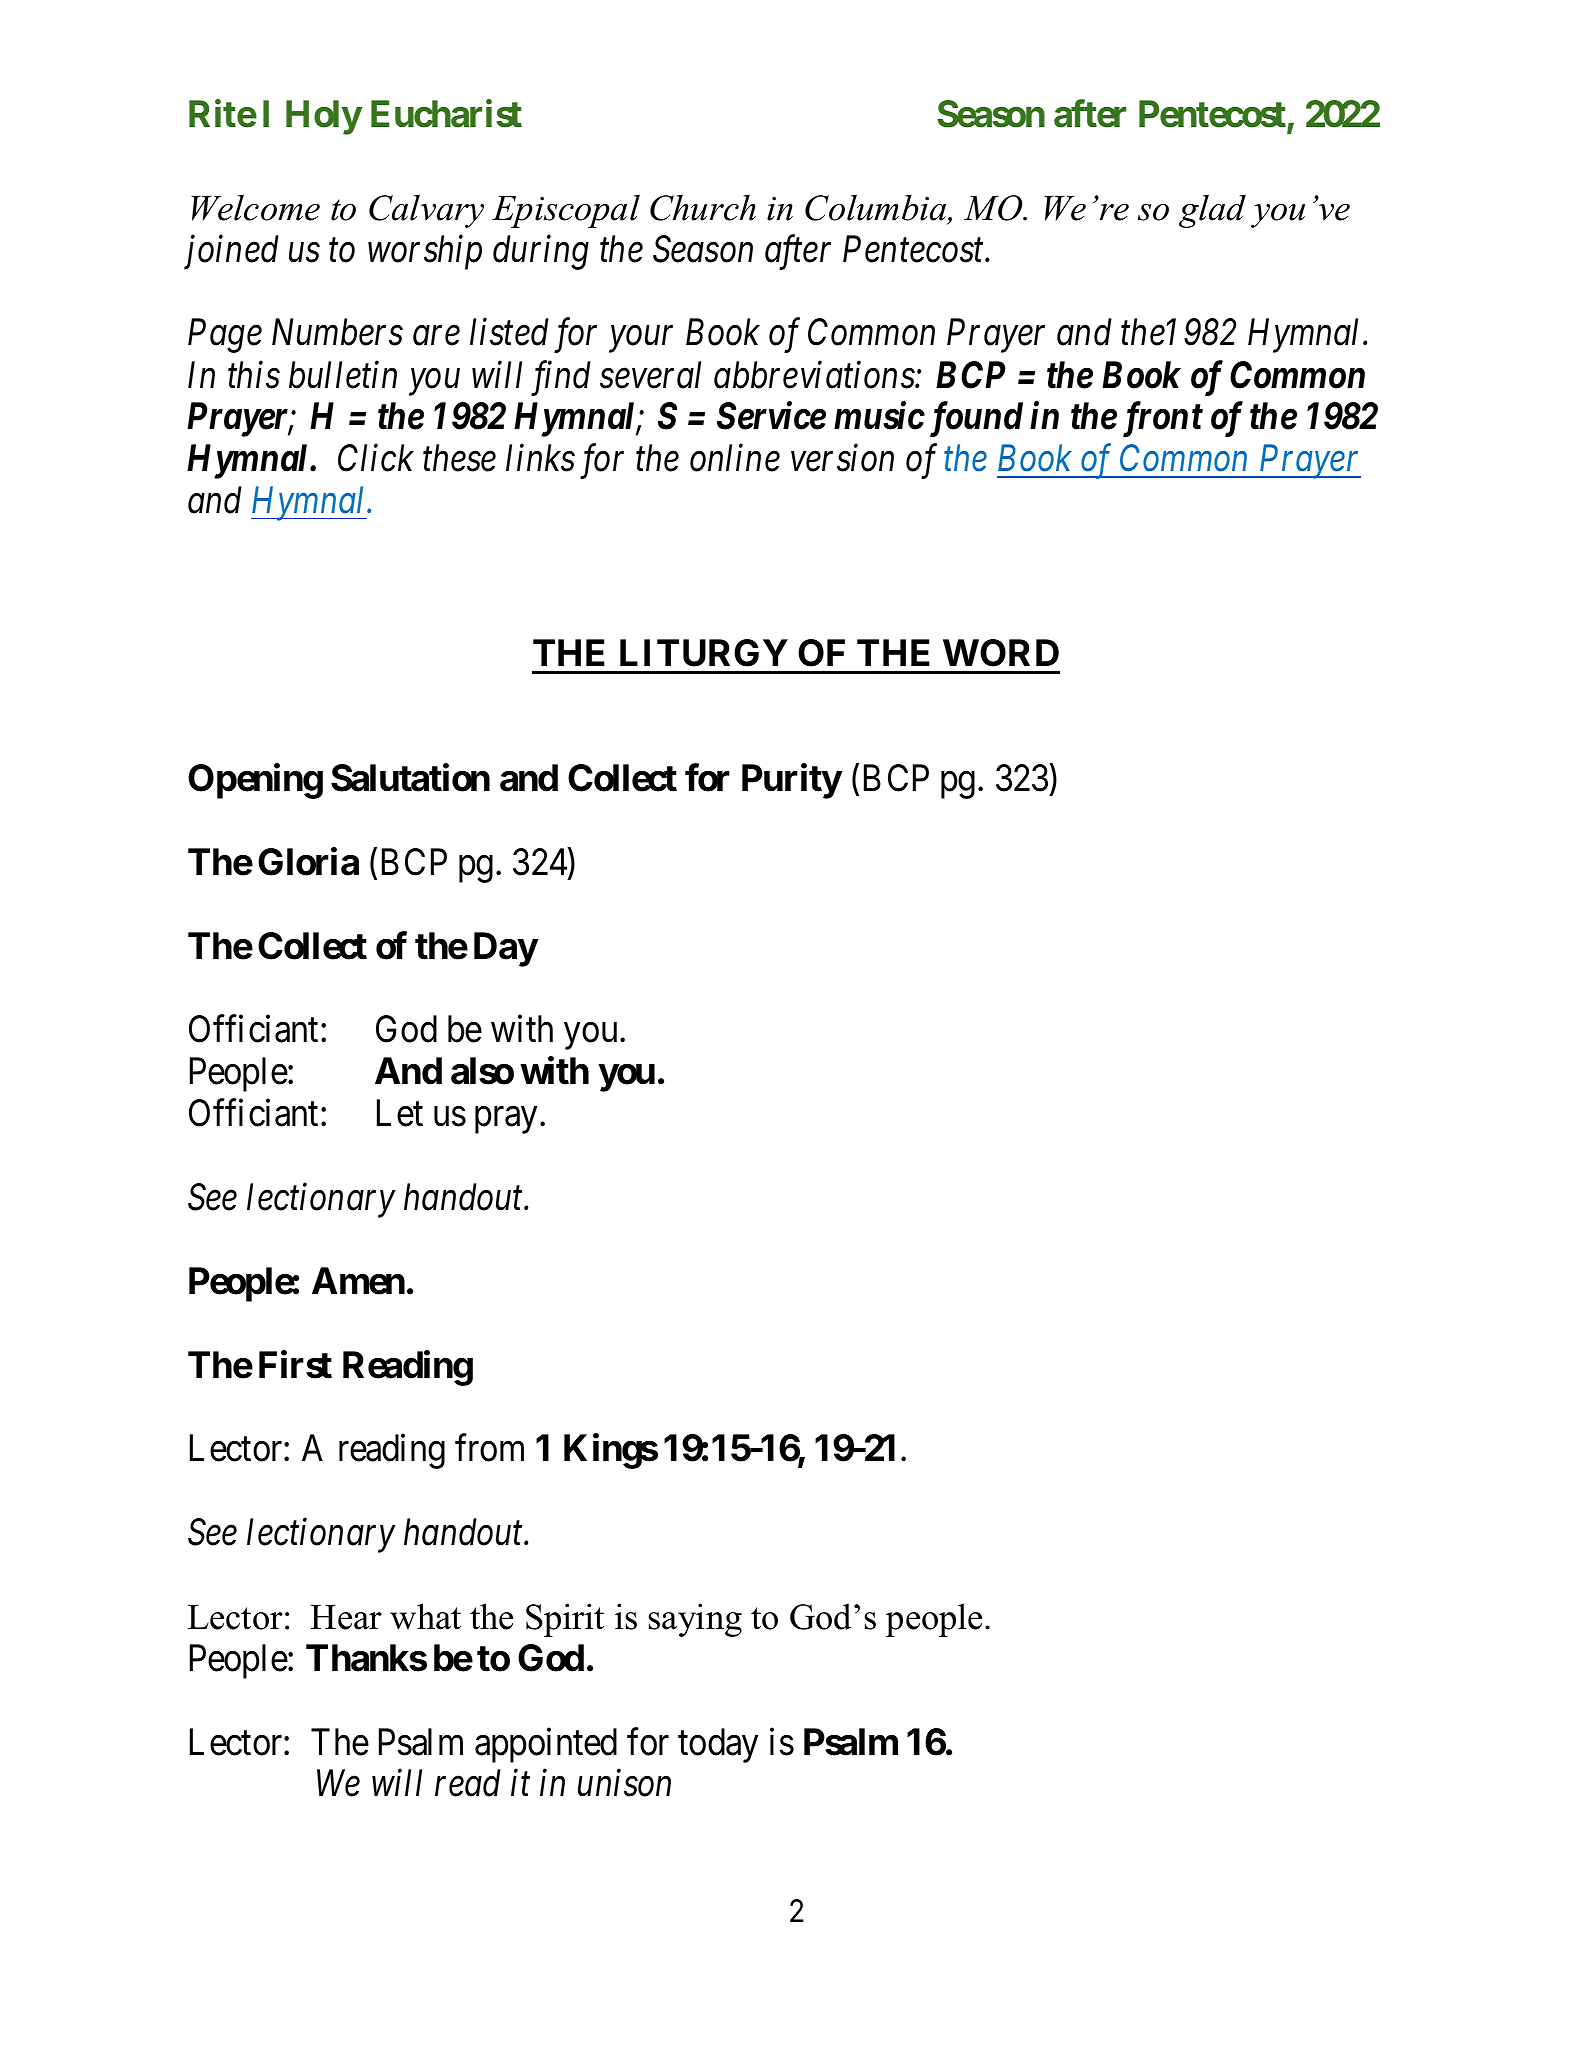 The width and height of the screenshot is (1592, 2060). I want to click on Holy, so click(324, 117).
